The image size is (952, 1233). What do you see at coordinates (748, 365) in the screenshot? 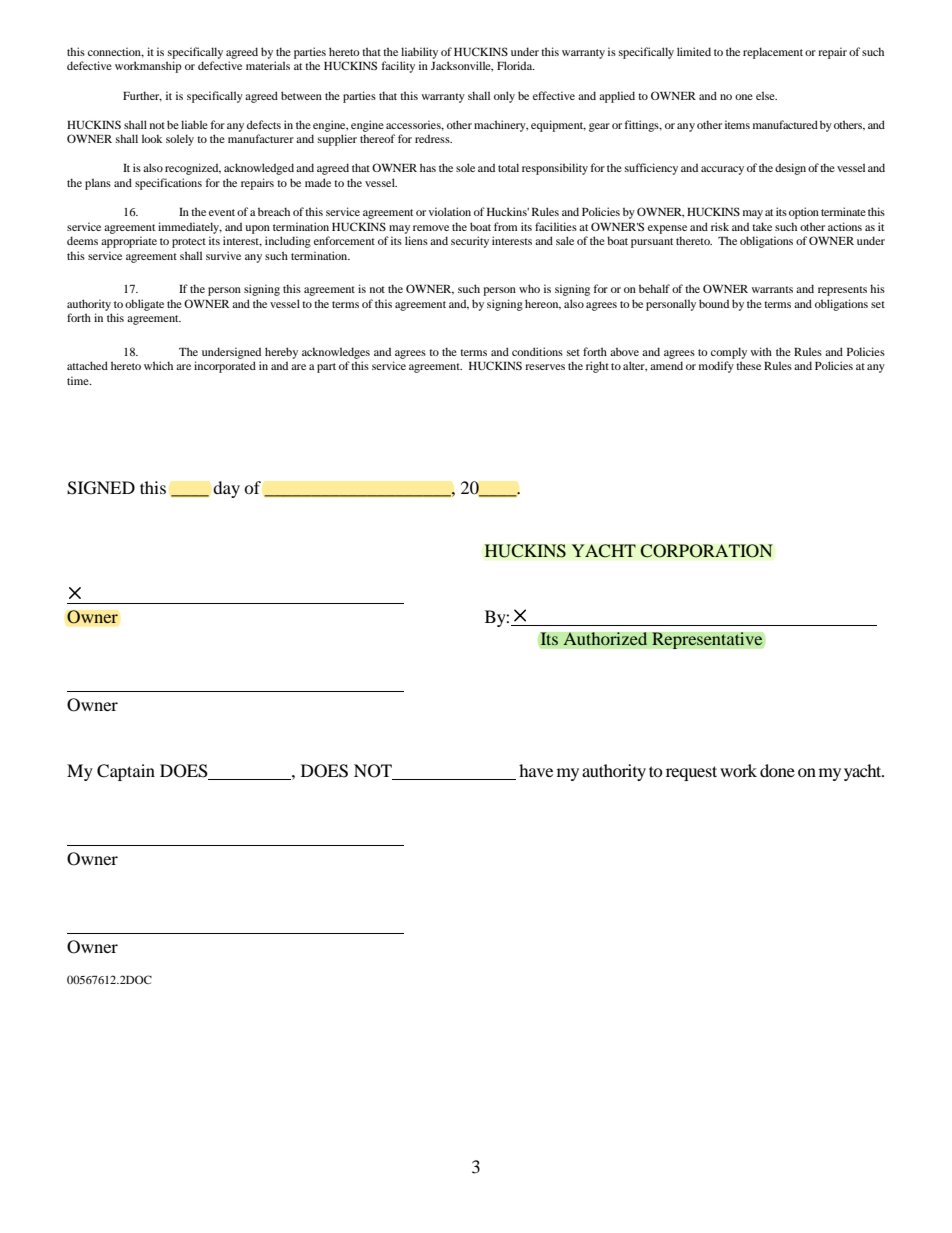
I see `these` at bounding box center [748, 365].
